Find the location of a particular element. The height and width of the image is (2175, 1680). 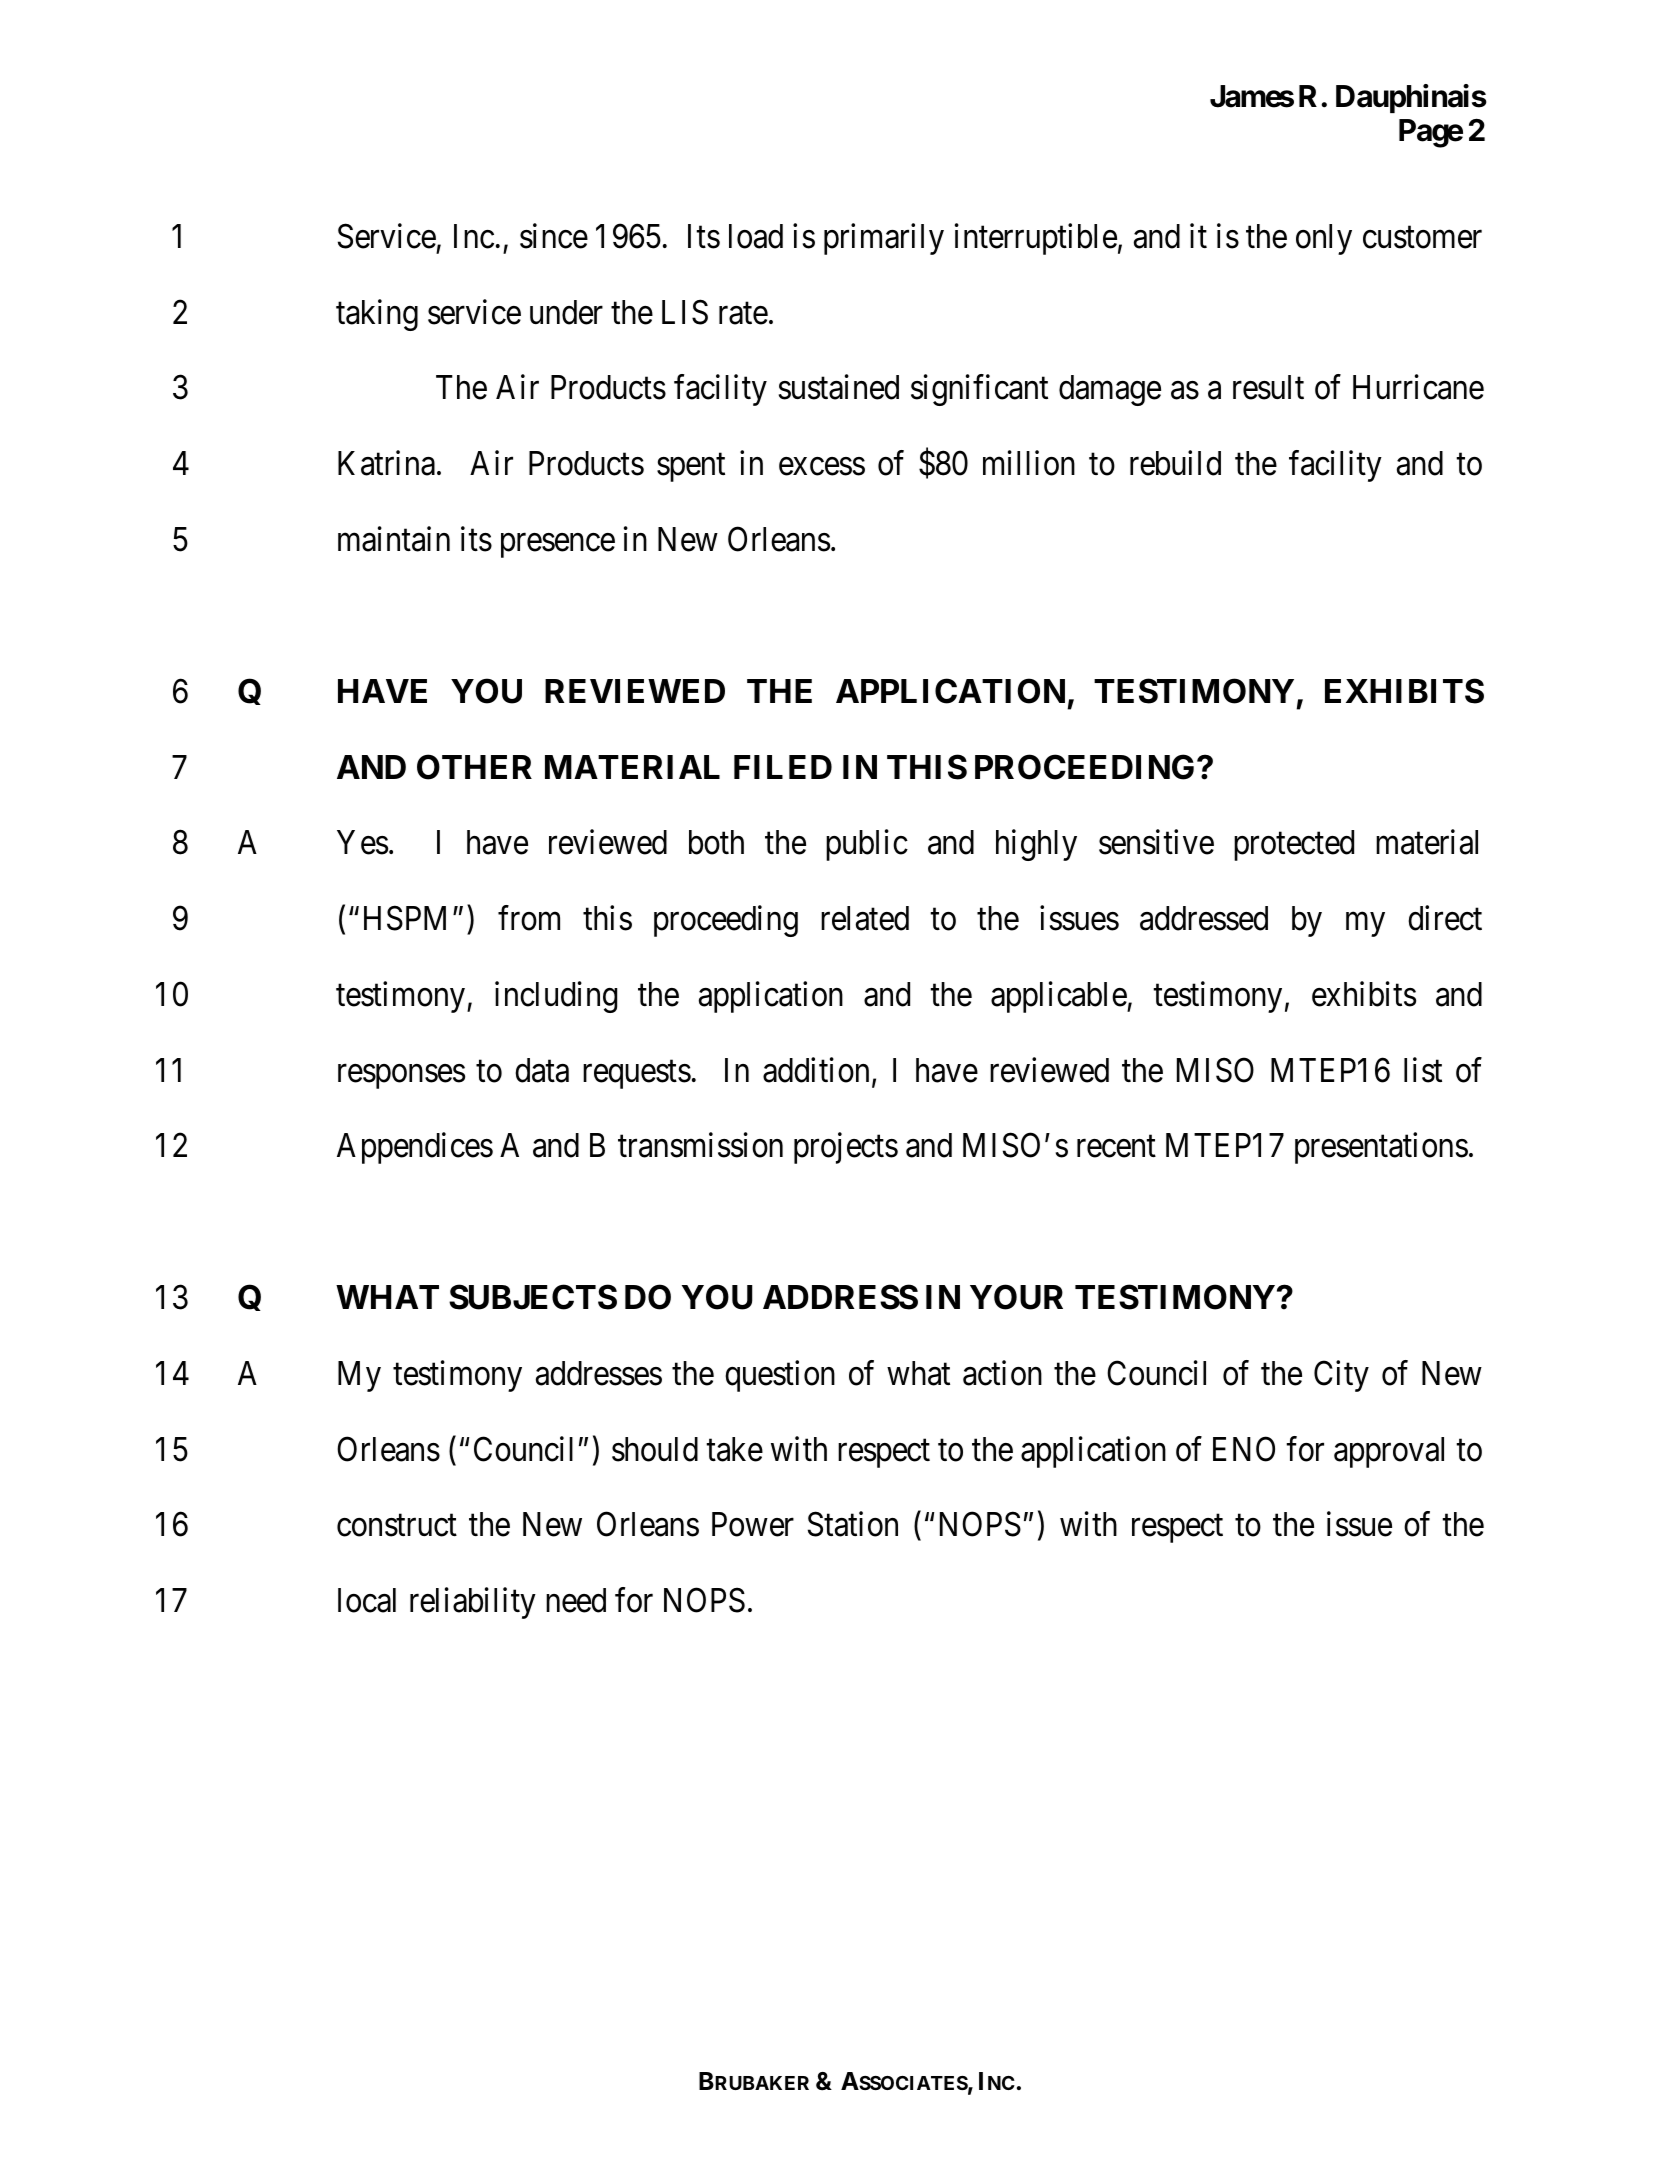

from is located at coordinates (529, 918).
